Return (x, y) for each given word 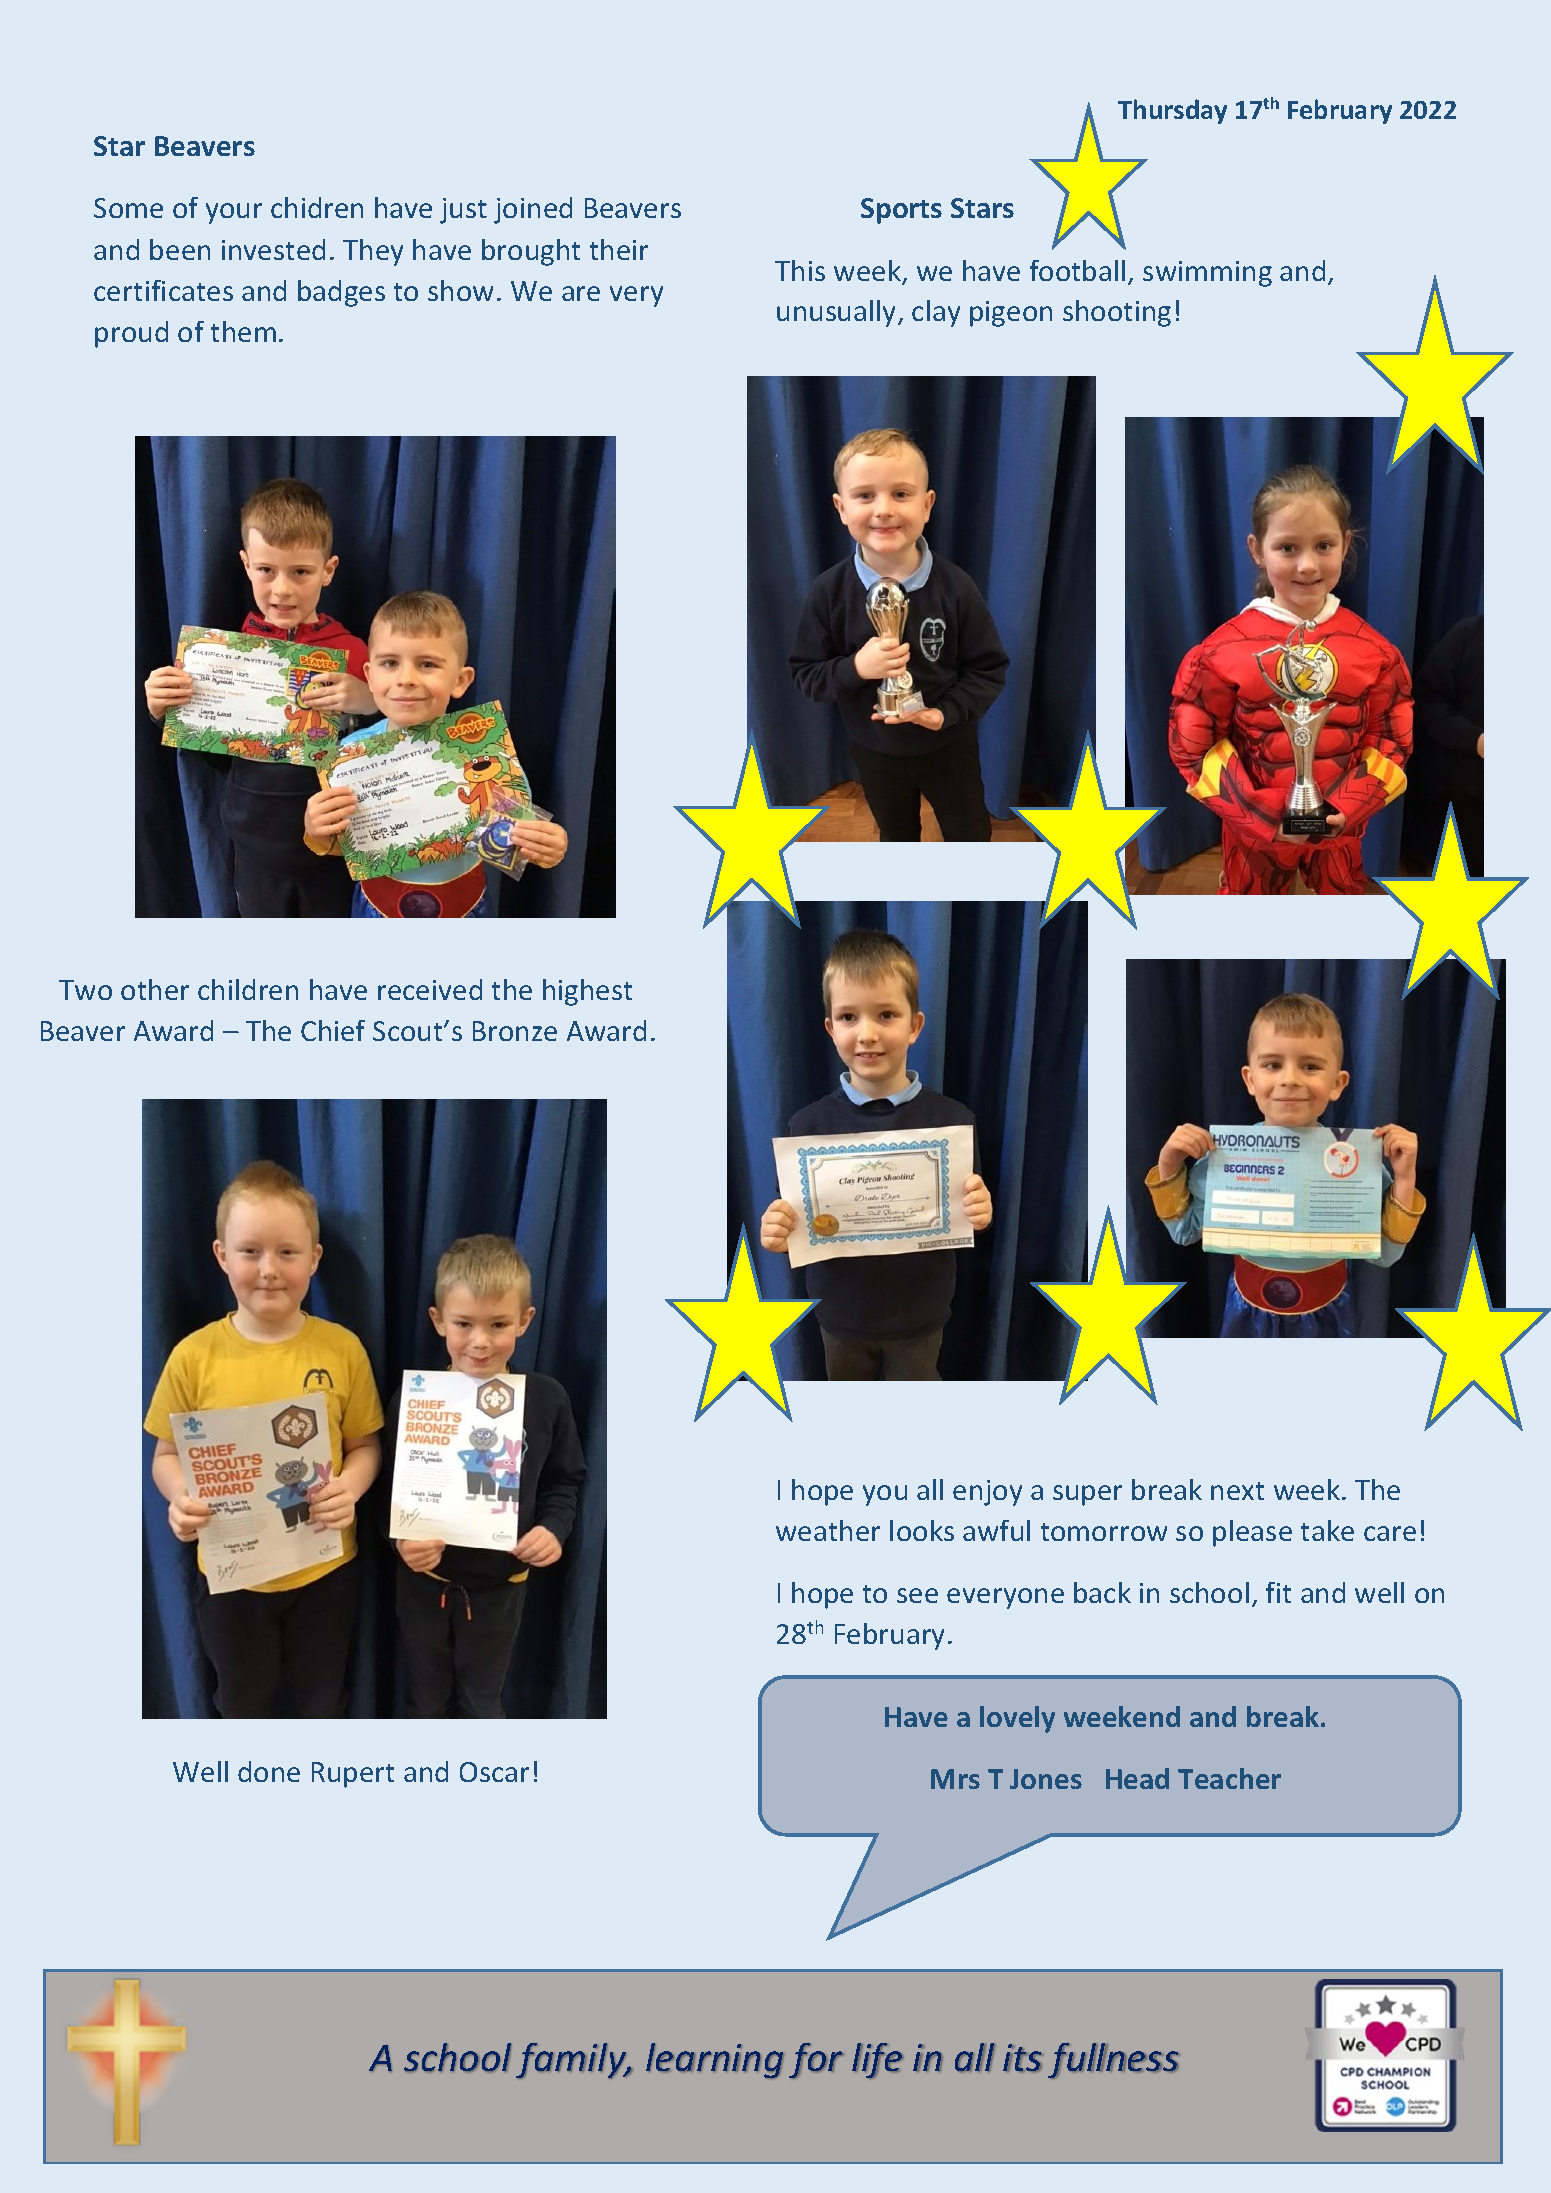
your (234, 213)
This (800, 270)
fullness (1114, 2061)
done (269, 1771)
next (1237, 1491)
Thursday (1172, 111)
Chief (333, 1030)
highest (587, 992)
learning (715, 2061)
